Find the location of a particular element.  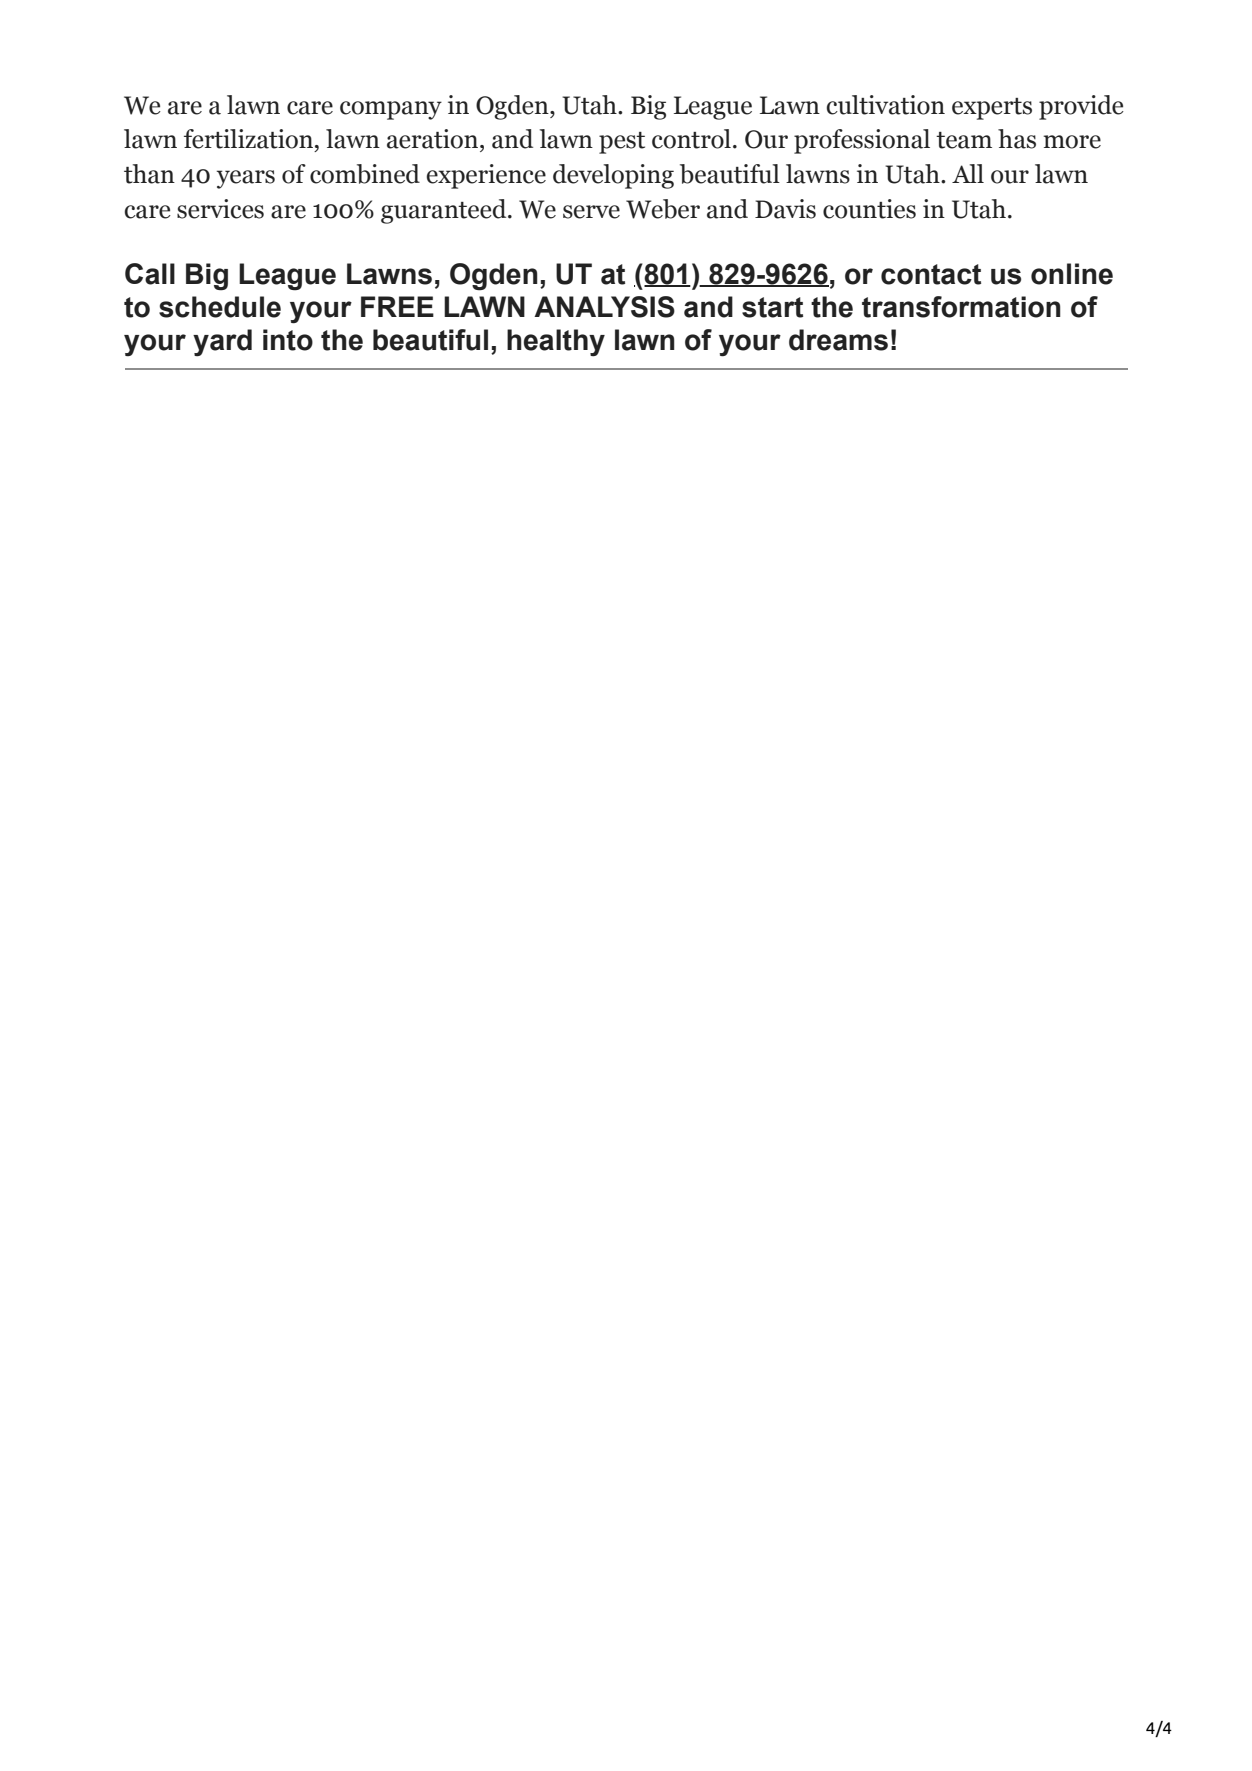

control is located at coordinates (691, 139).
